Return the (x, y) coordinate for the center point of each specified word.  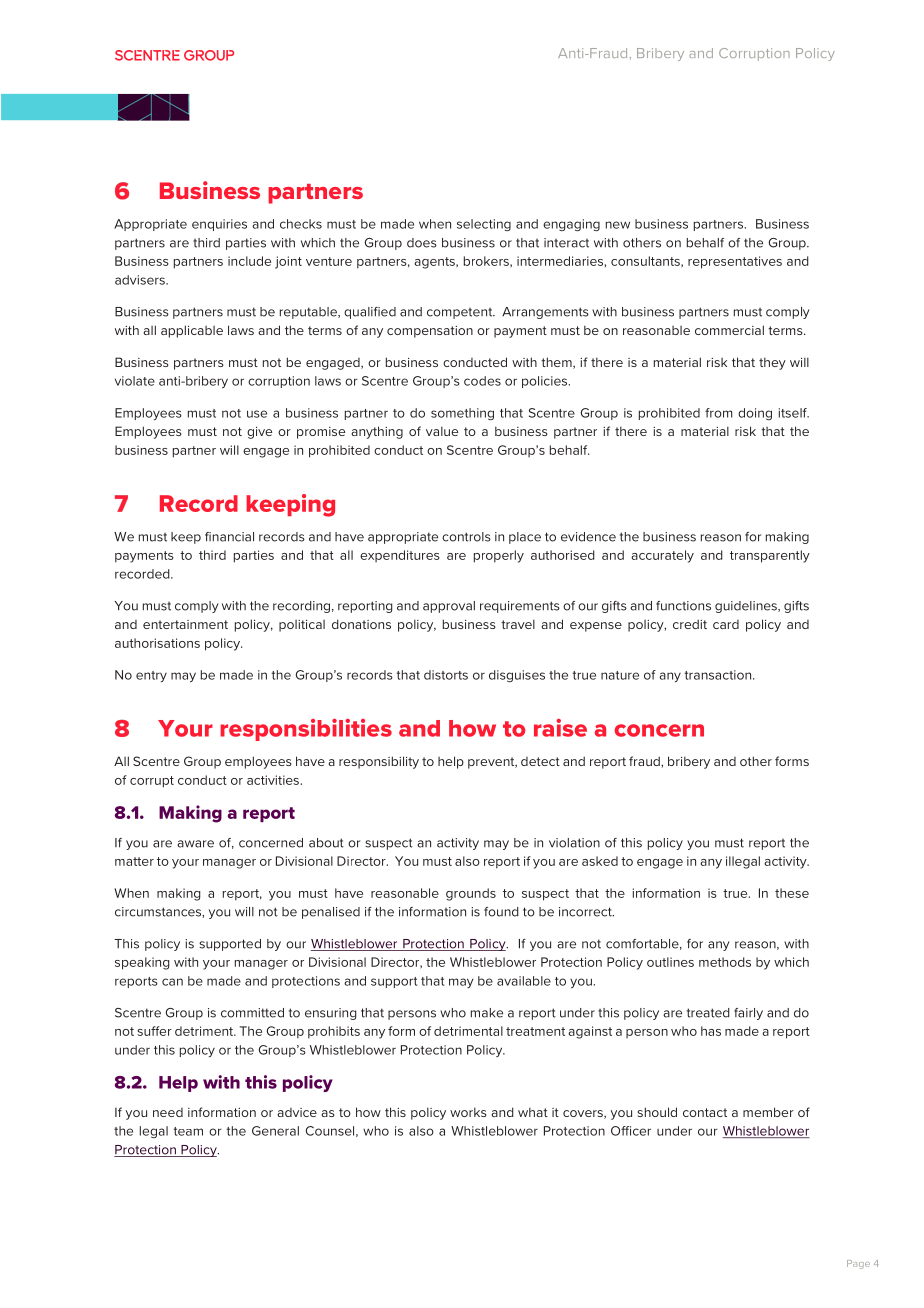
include (249, 261)
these (792, 893)
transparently (770, 556)
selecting (484, 225)
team (188, 1131)
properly (499, 556)
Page (858, 1264)
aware (195, 844)
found (501, 912)
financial (229, 537)
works (468, 1112)
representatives (735, 262)
